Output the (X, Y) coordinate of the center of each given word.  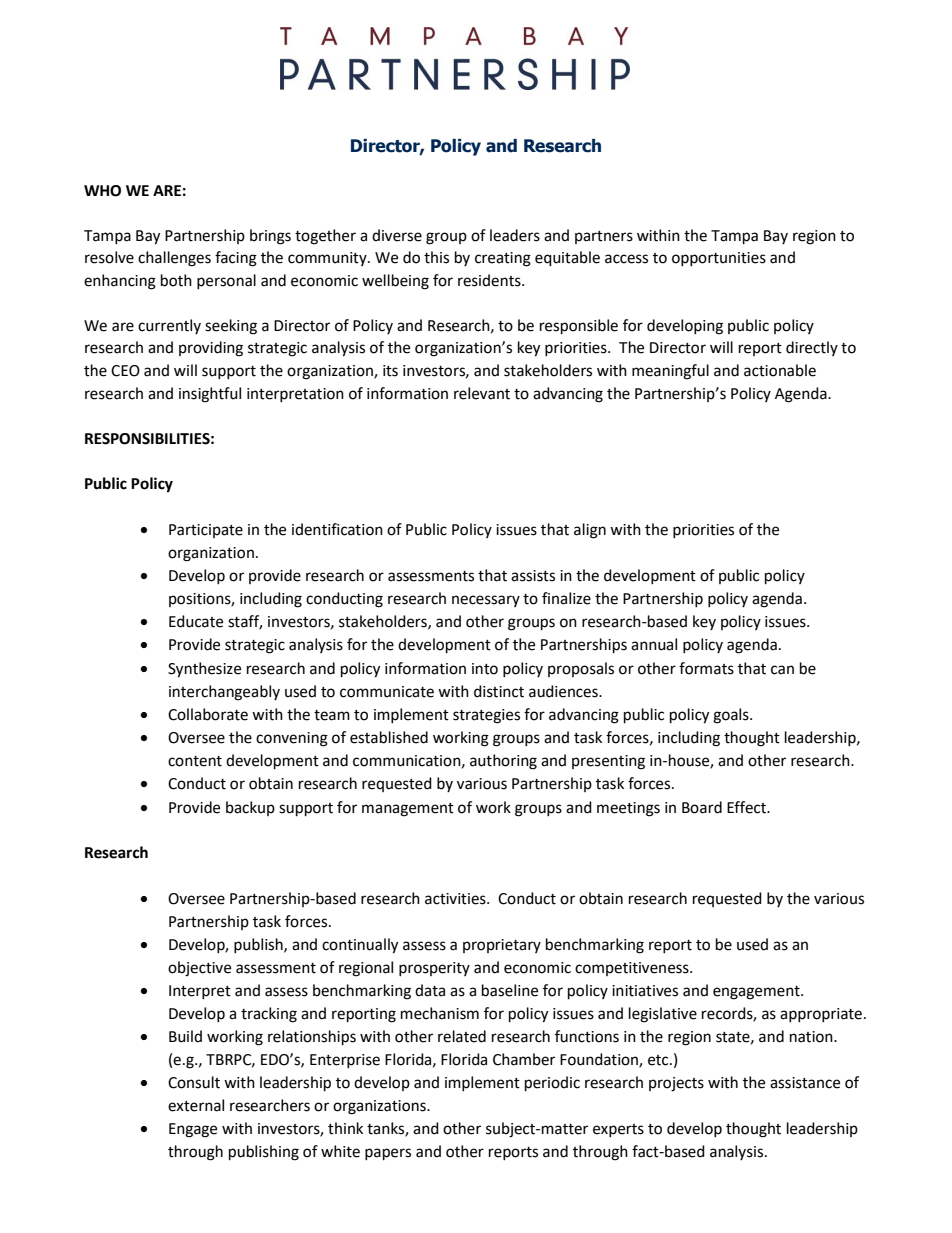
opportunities (719, 259)
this (436, 257)
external (196, 1105)
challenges (174, 259)
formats (706, 668)
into (485, 669)
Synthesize (204, 670)
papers (388, 1154)
